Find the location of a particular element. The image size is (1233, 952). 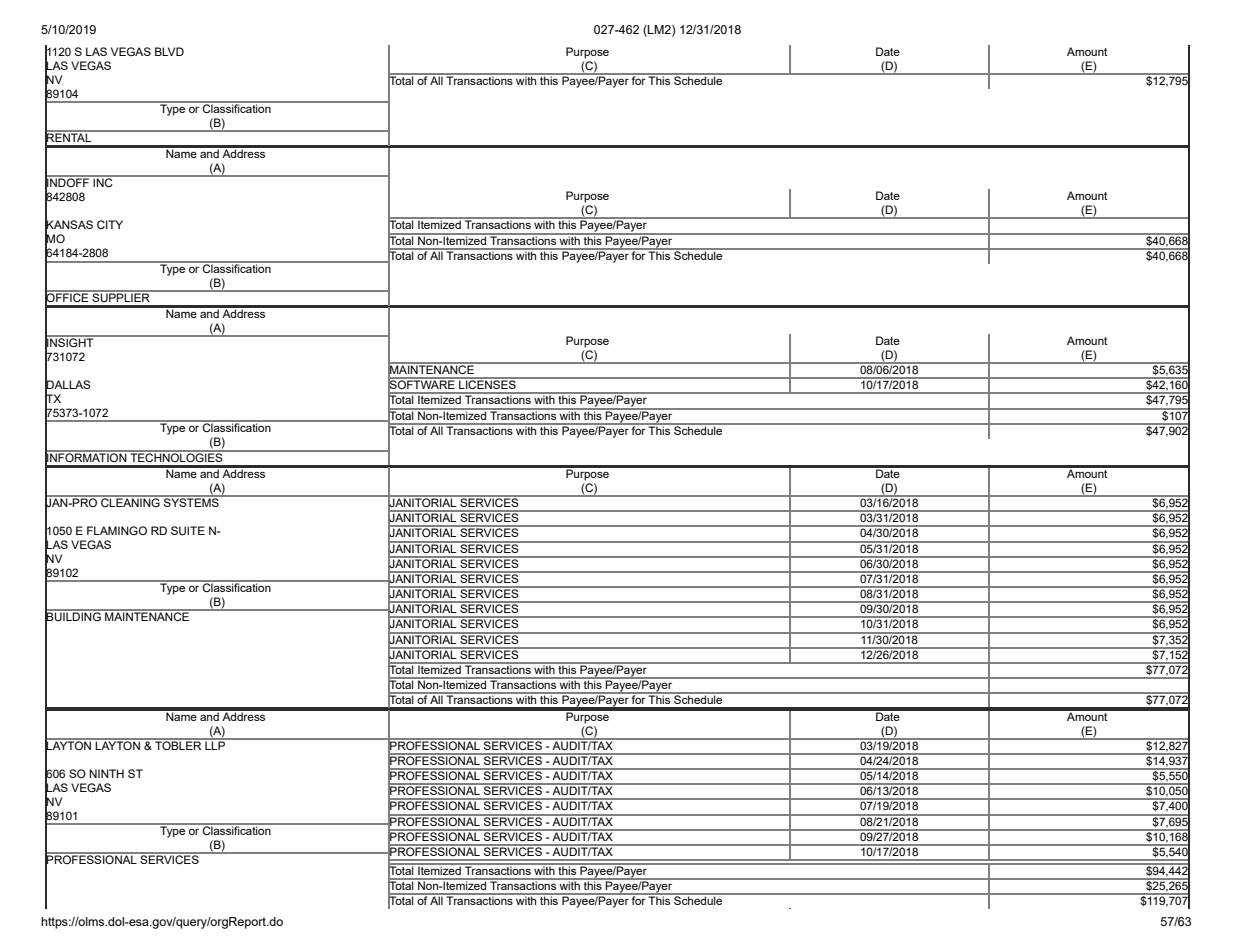

BLVD is located at coordinates (169, 51).
